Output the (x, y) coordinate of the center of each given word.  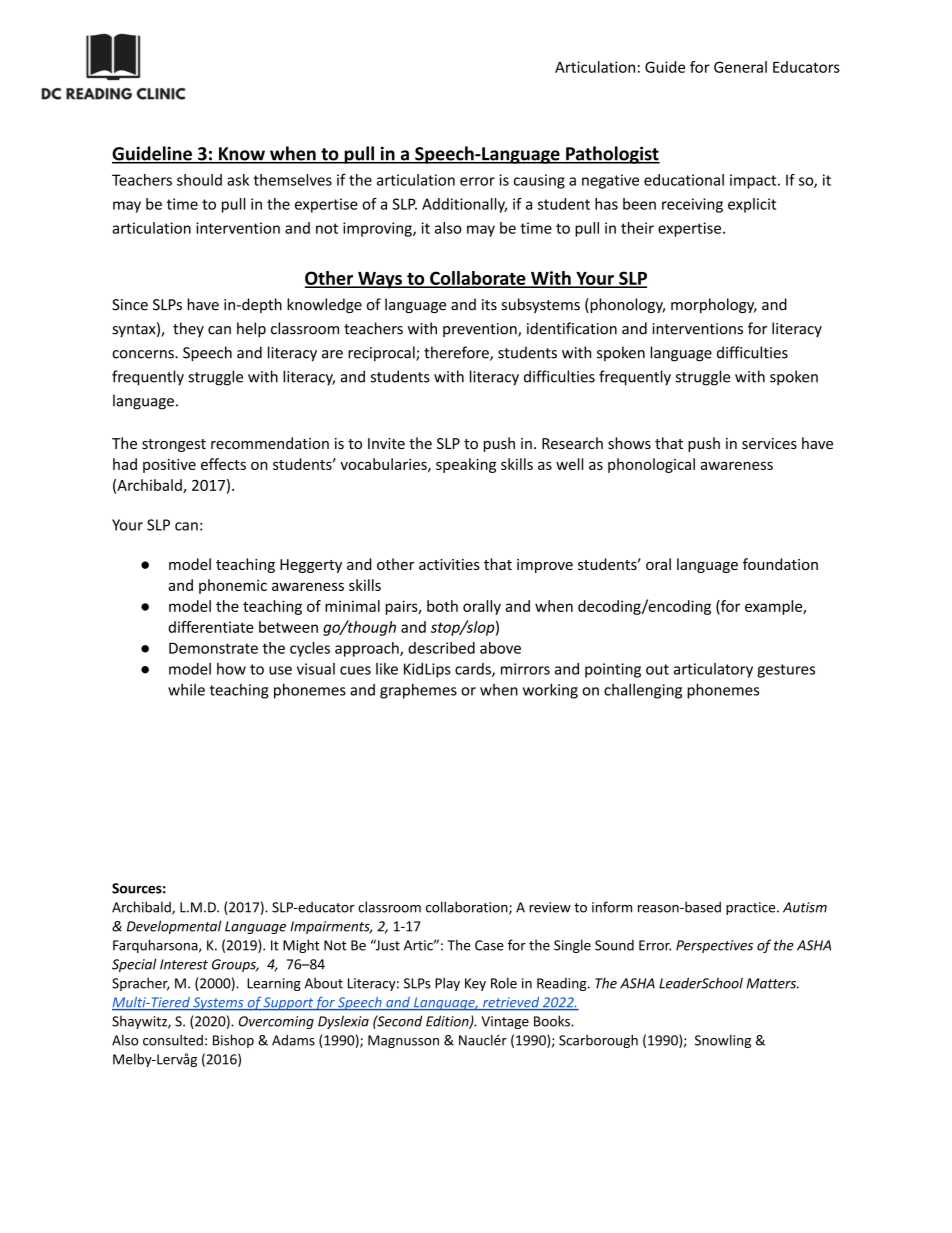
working (550, 691)
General (740, 67)
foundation (780, 564)
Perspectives (714, 946)
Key (475, 984)
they (188, 329)
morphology (714, 305)
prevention (481, 330)
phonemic (233, 586)
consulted (173, 1040)
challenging (643, 691)
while (186, 689)
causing (539, 181)
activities (449, 564)
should (199, 180)
